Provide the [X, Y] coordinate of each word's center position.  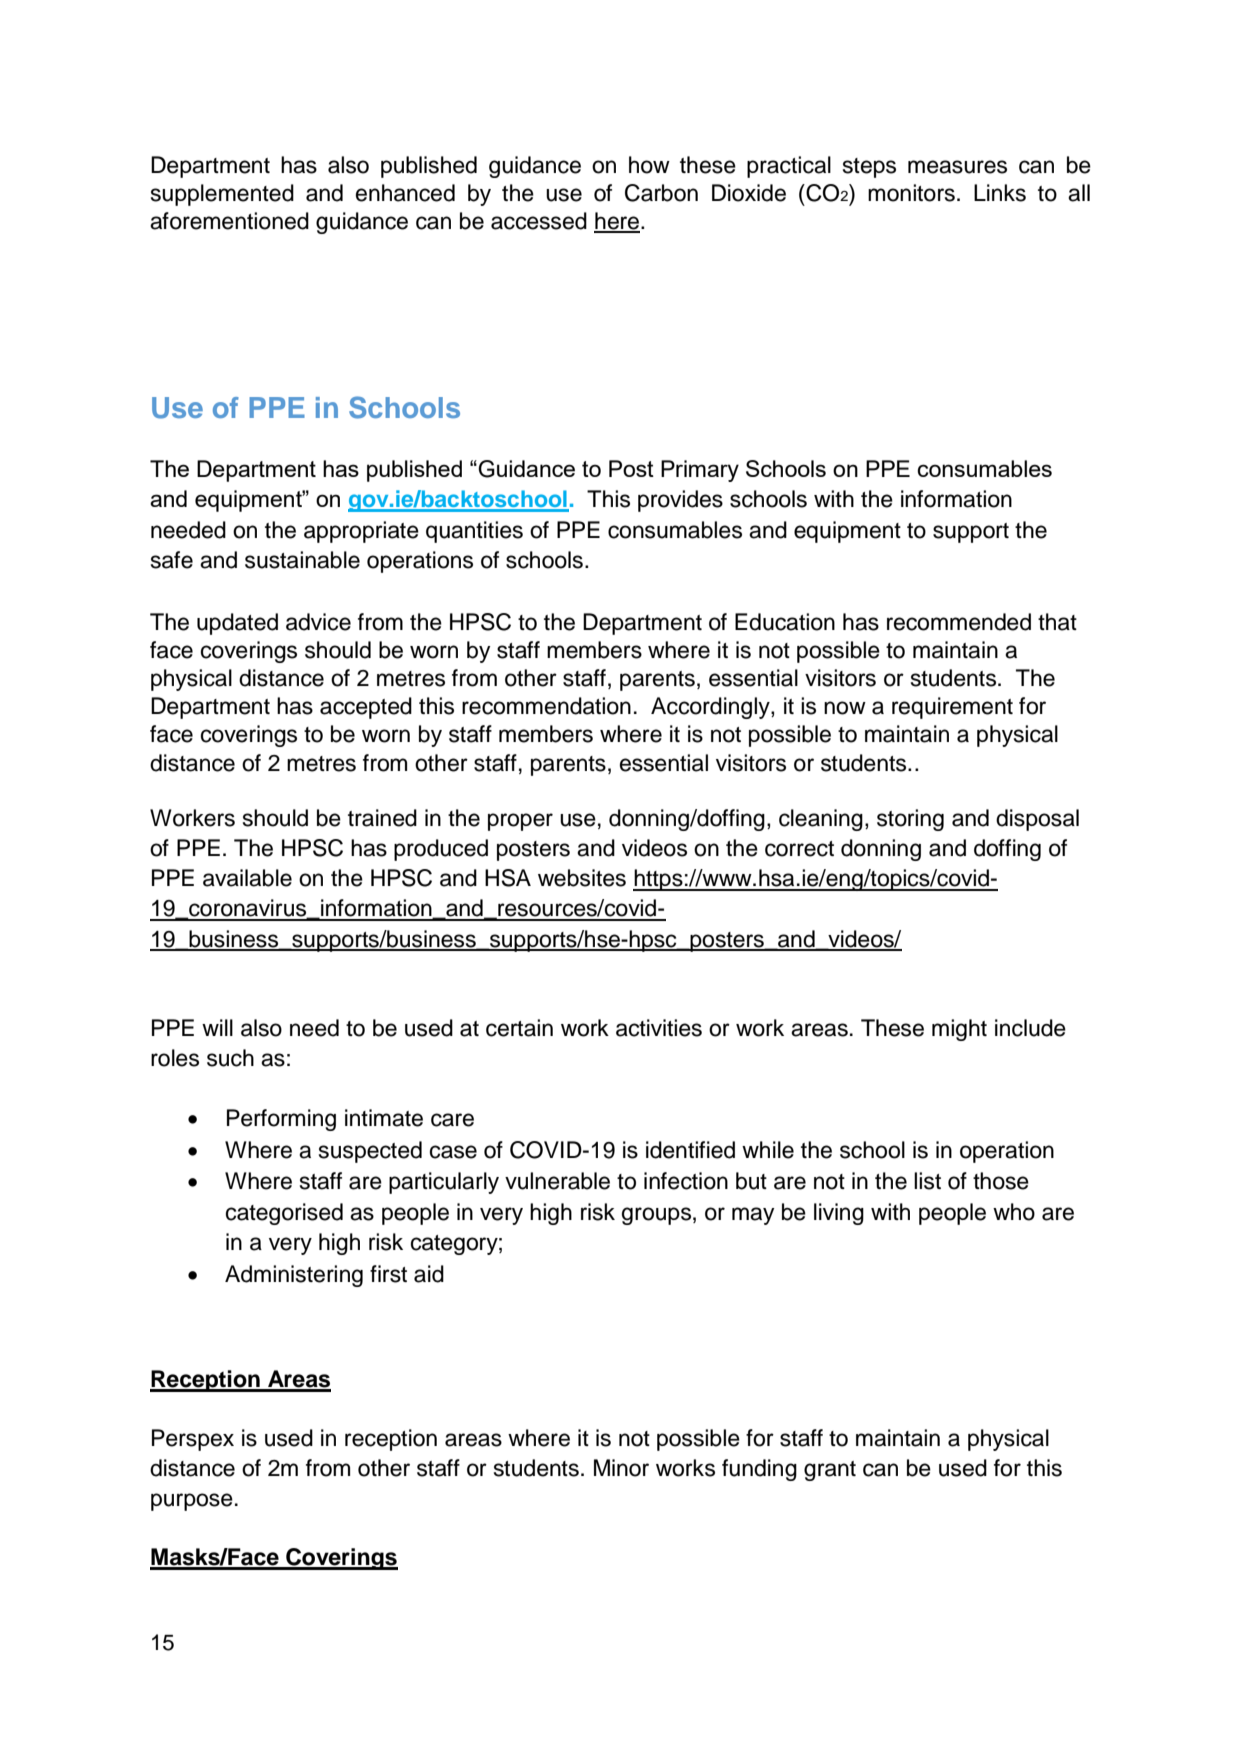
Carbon [661, 193]
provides [680, 501]
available [247, 878]
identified [690, 1150]
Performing [281, 1120]
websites [582, 878]
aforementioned [229, 221]
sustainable [302, 560]
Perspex [193, 1440]
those [1001, 1181]
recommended [959, 622]
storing [910, 820]
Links [1000, 193]
